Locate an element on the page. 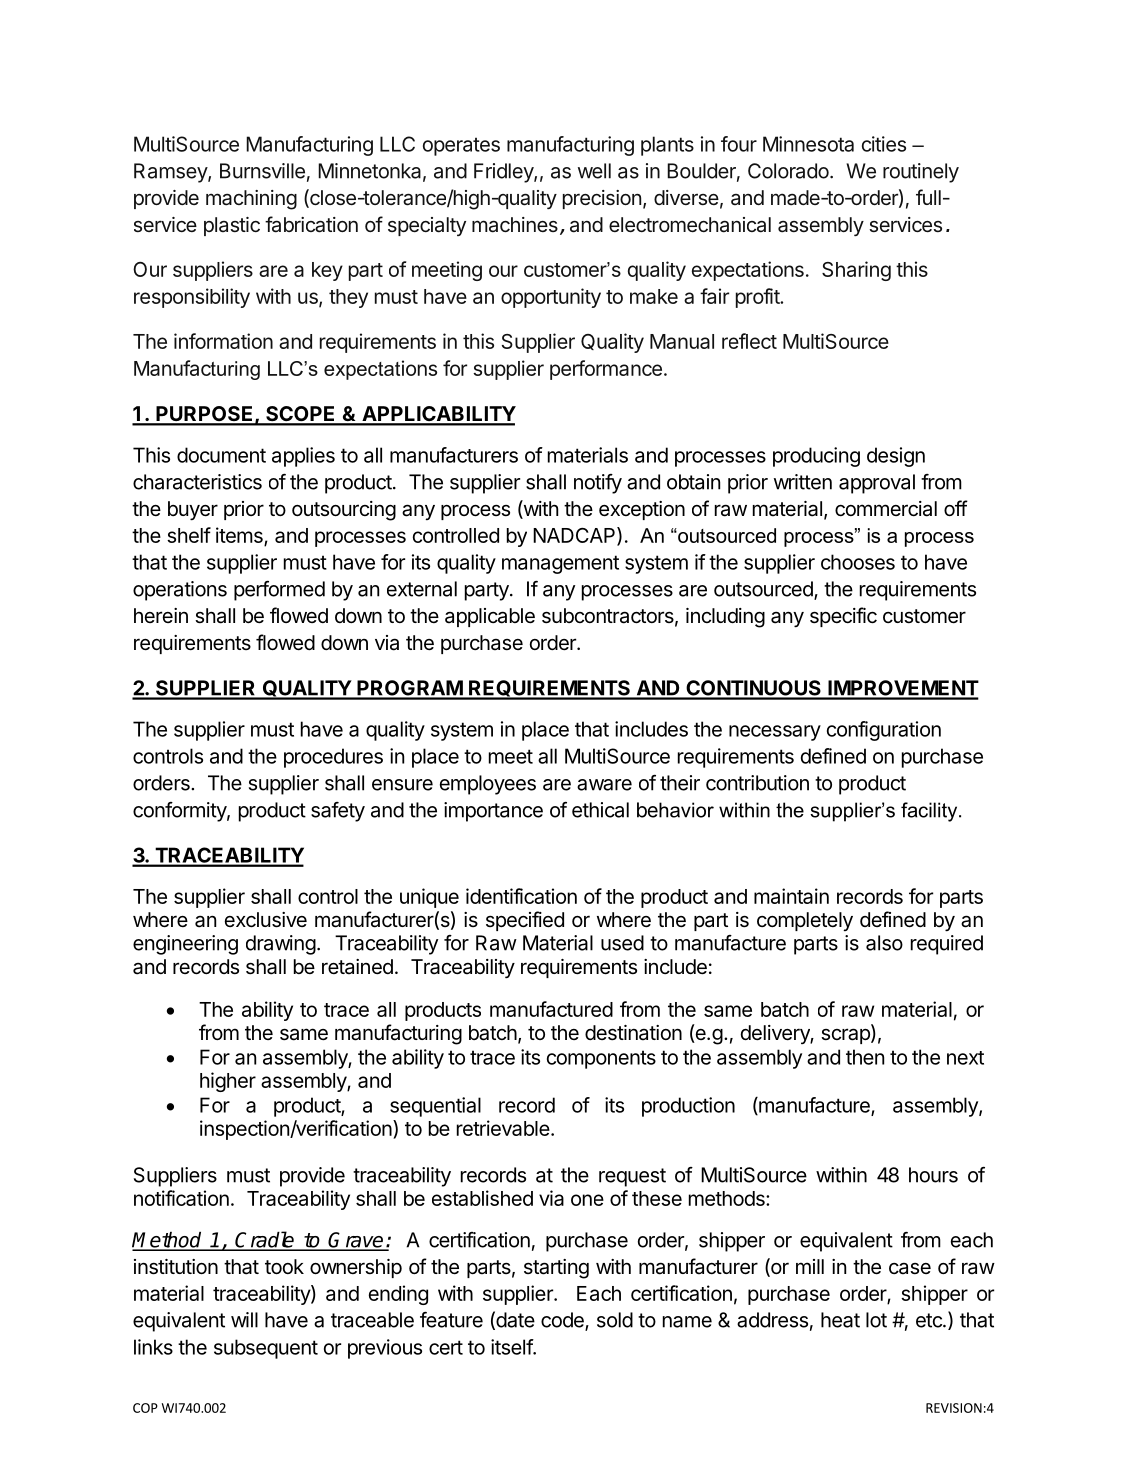 The width and height of the image is (1126, 1457). then is located at coordinates (865, 1057).
